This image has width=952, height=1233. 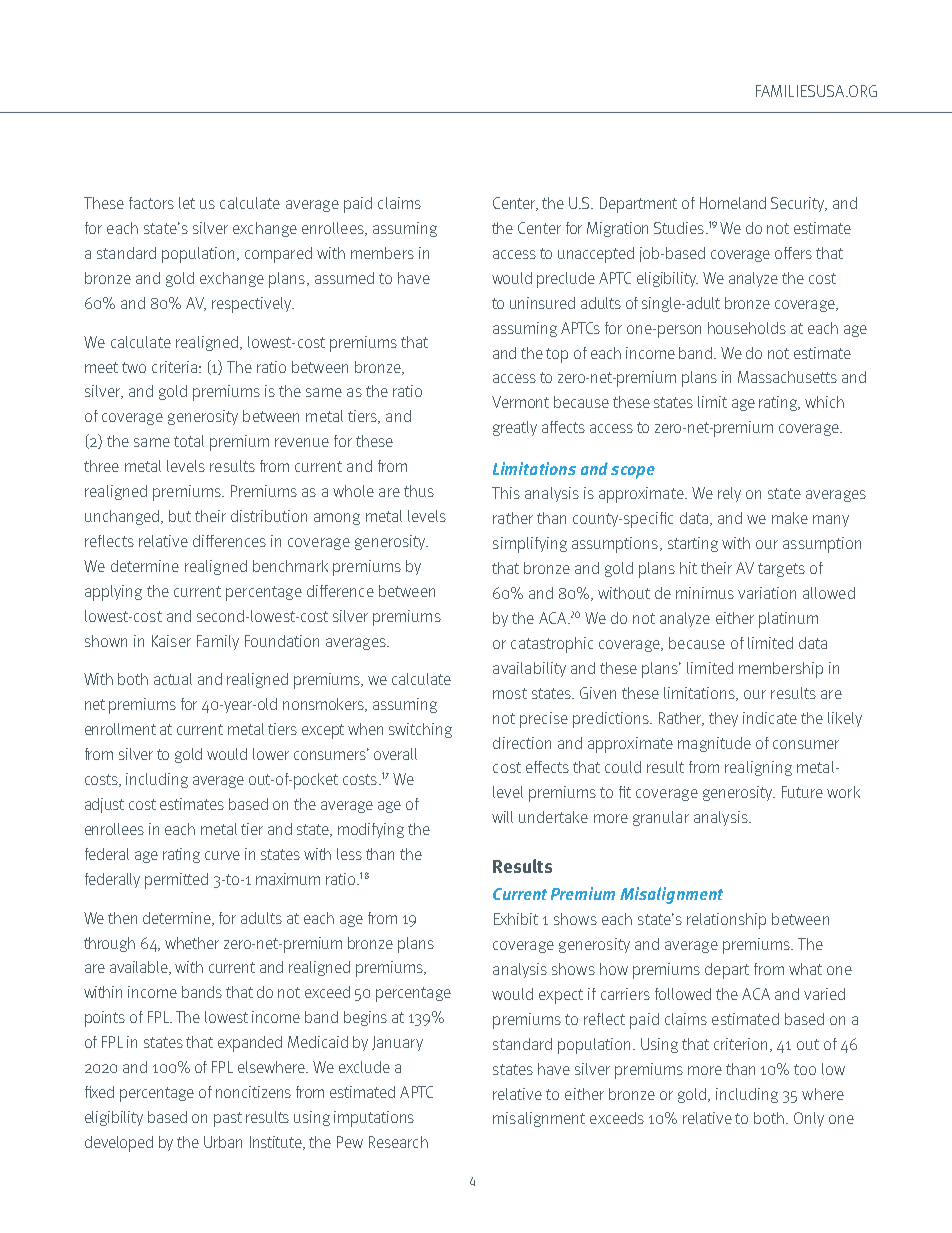 I want to click on unchanged, so click(x=123, y=517).
